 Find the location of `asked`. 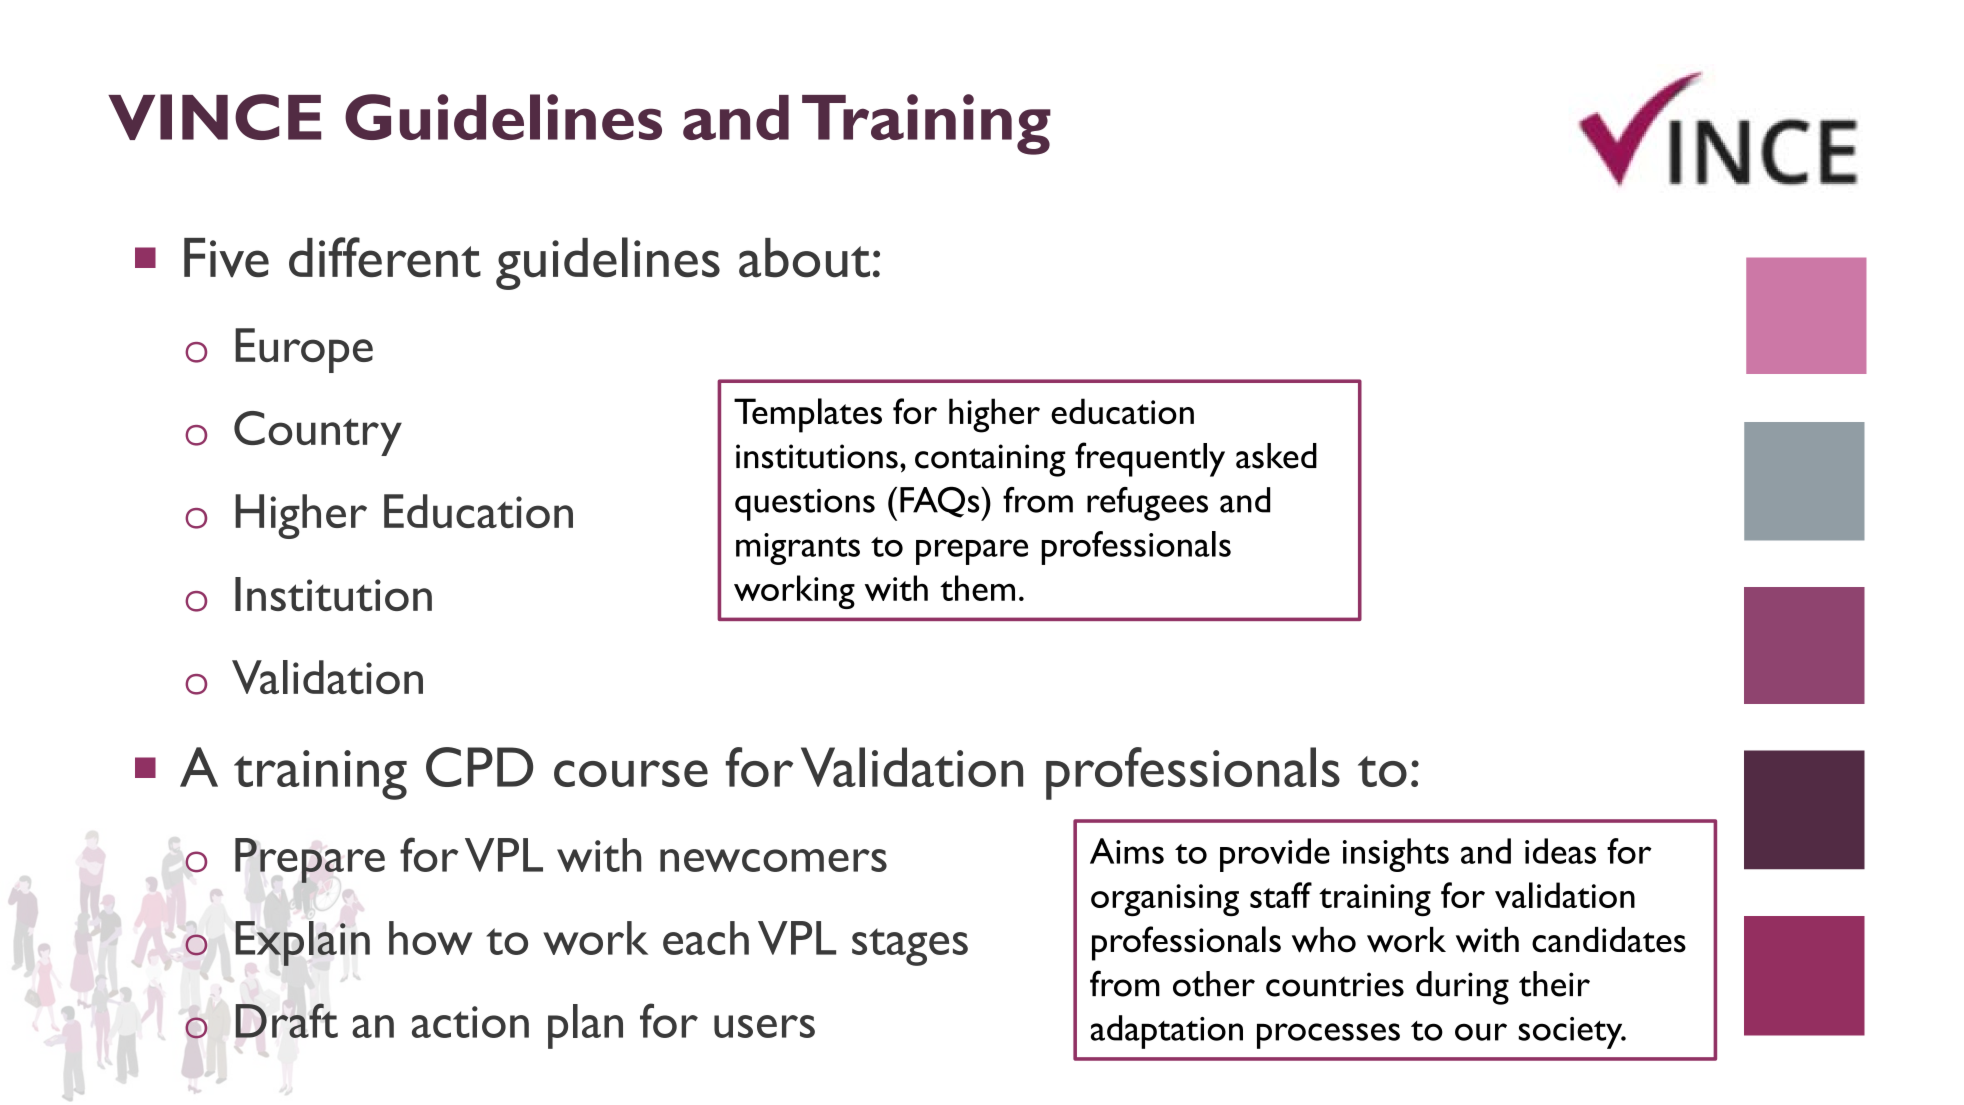

asked is located at coordinates (1276, 456).
